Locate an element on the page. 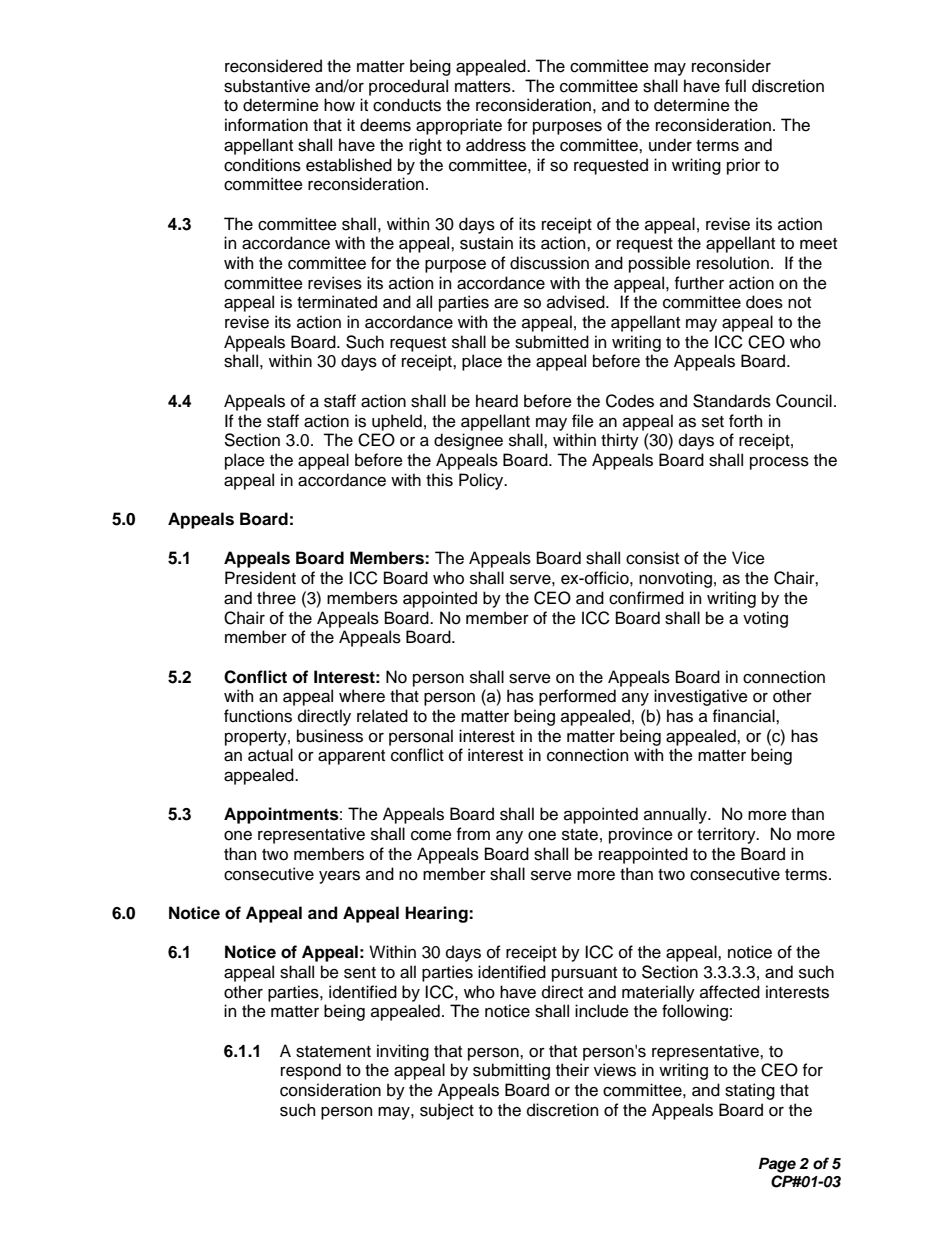 The width and height of the document is (952, 1233). how is located at coordinates (339, 105).
